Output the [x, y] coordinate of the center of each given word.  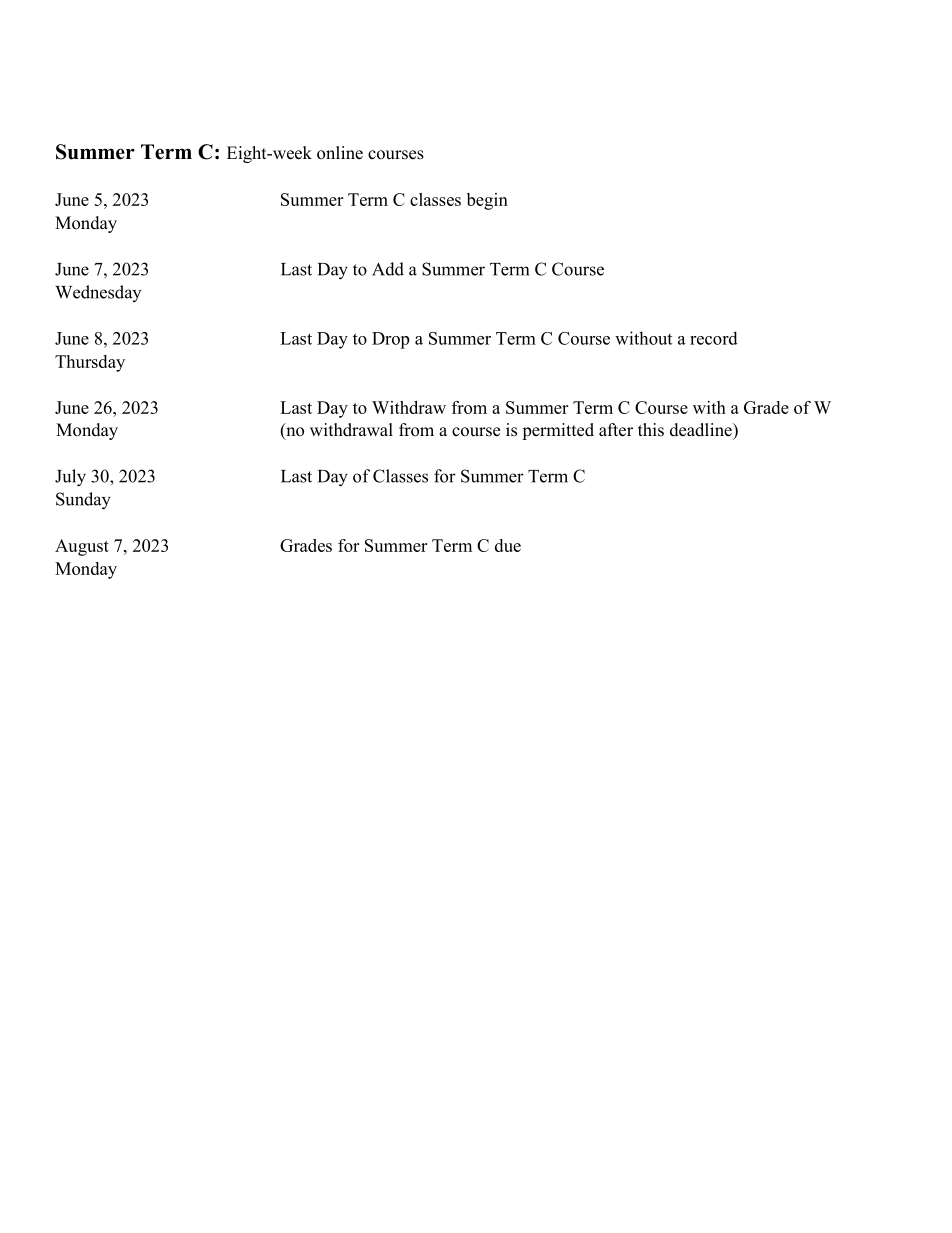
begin [487, 201]
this [651, 430]
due [508, 545]
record [714, 338]
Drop [390, 340]
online [340, 153]
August [82, 547]
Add [388, 269]
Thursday [90, 363]
